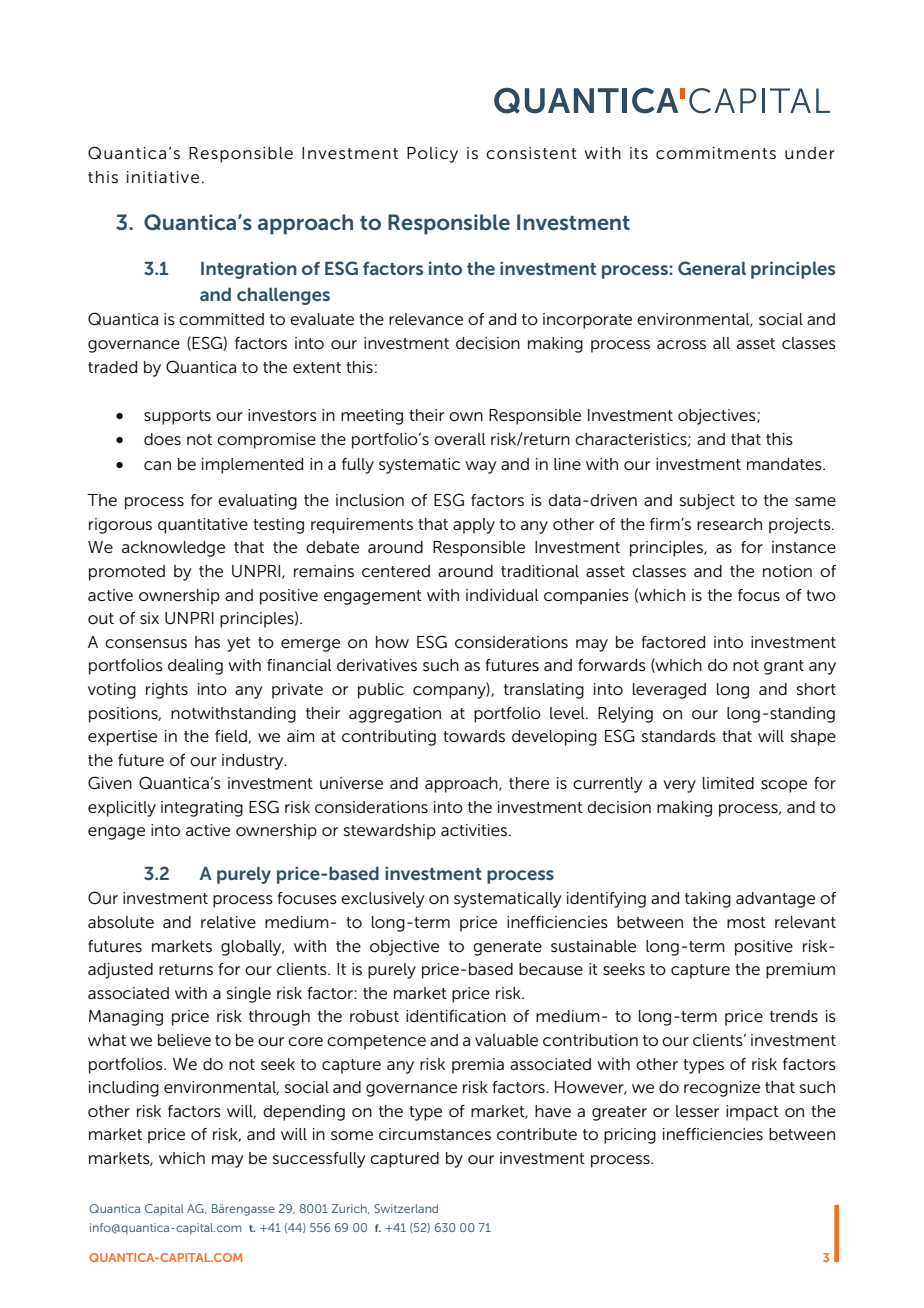 Image resolution: width=924 pixels, height=1308 pixels. What do you see at coordinates (177, 417) in the image?
I see `supports` at bounding box center [177, 417].
